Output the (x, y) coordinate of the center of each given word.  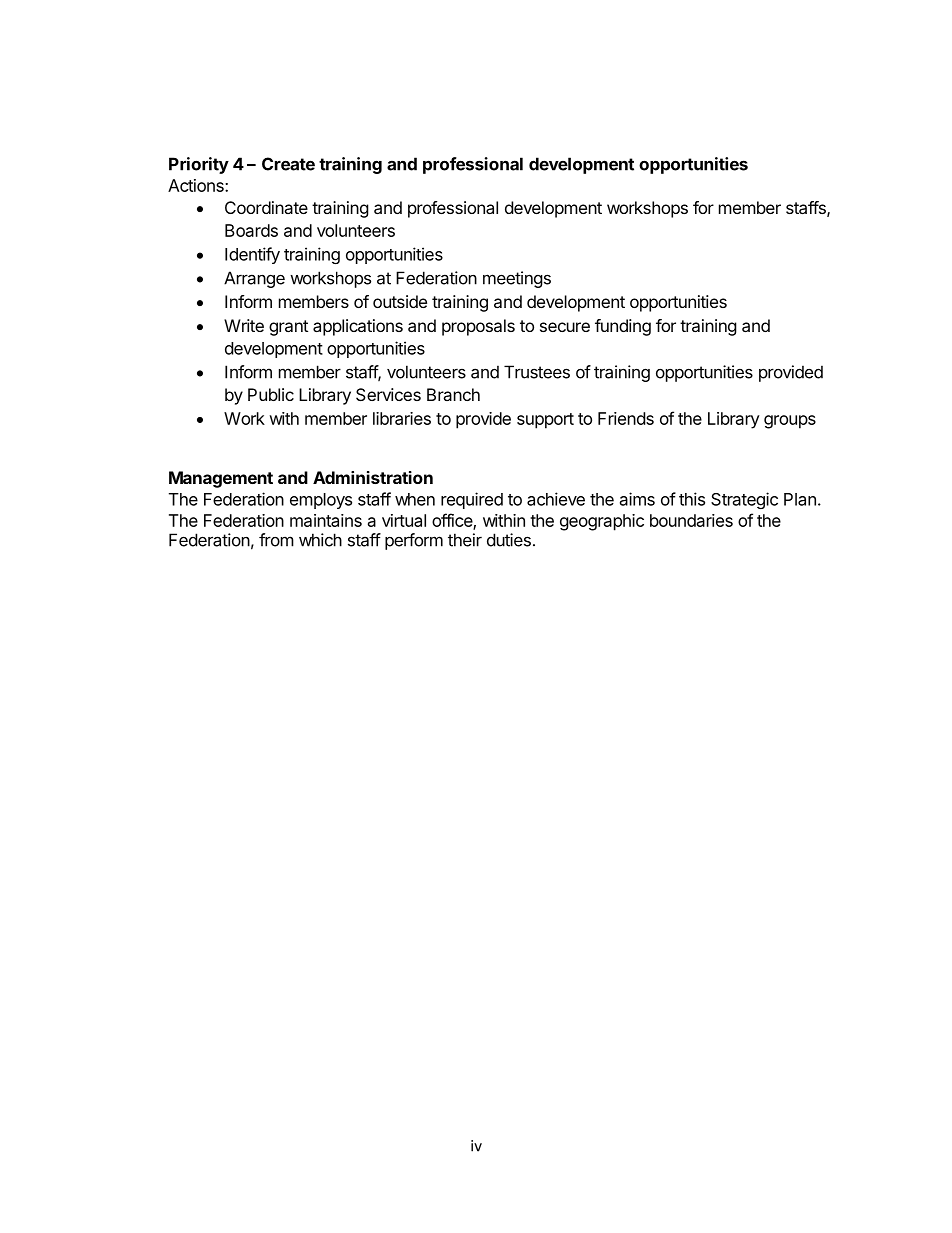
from (276, 540)
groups (790, 422)
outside (400, 301)
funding (623, 327)
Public (271, 394)
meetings (517, 279)
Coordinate (266, 207)
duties (509, 540)
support (545, 421)
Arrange (254, 279)
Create (288, 164)
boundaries (691, 520)
